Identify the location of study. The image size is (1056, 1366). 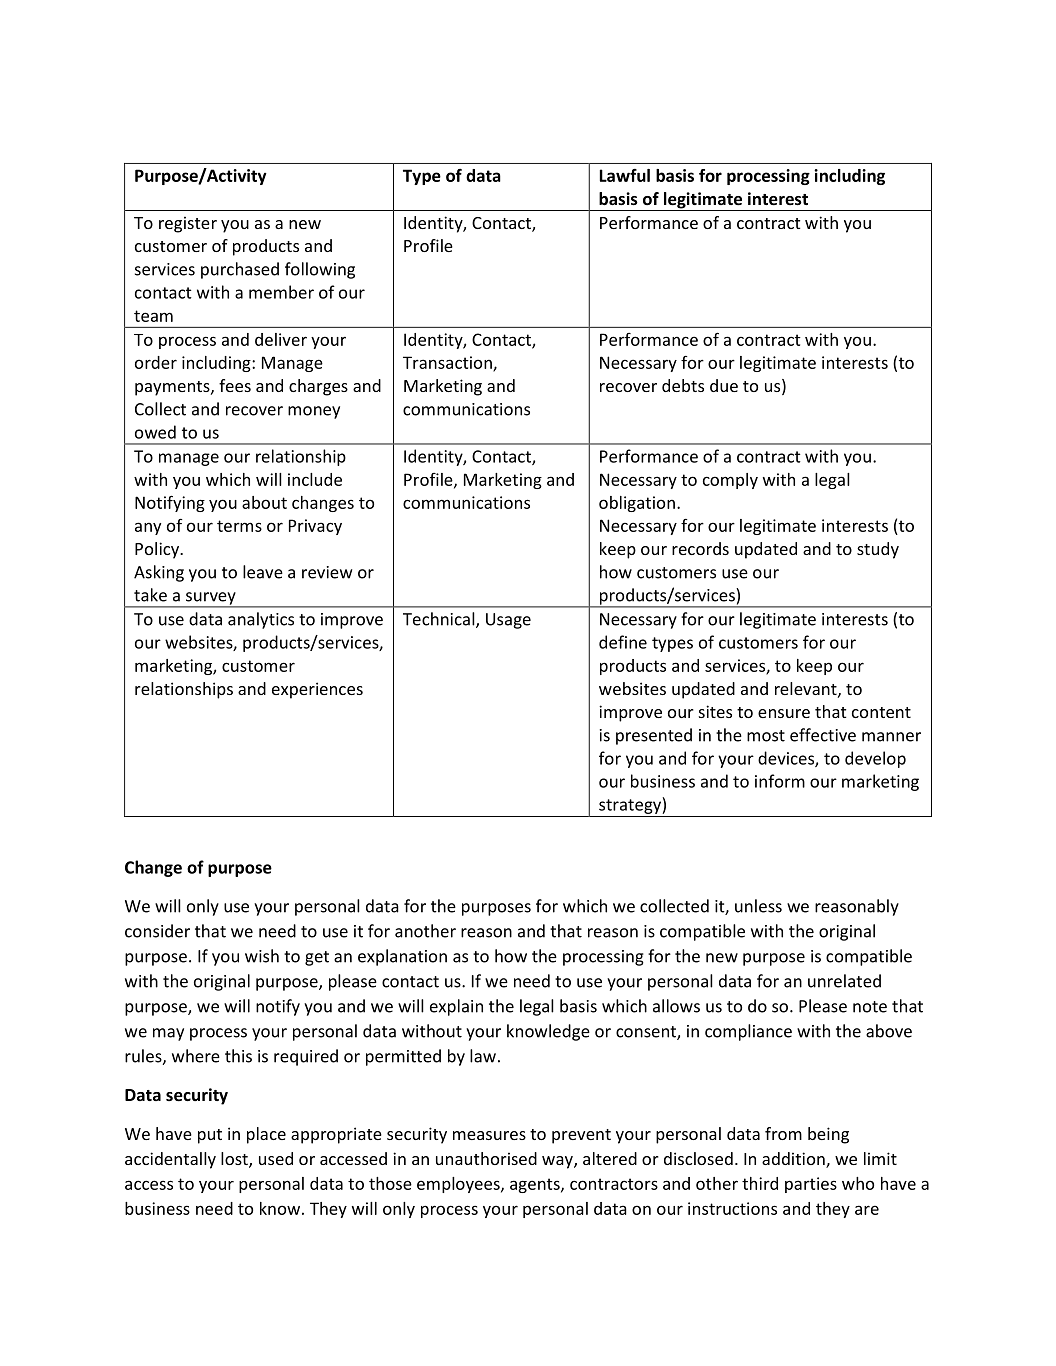
(878, 550).
